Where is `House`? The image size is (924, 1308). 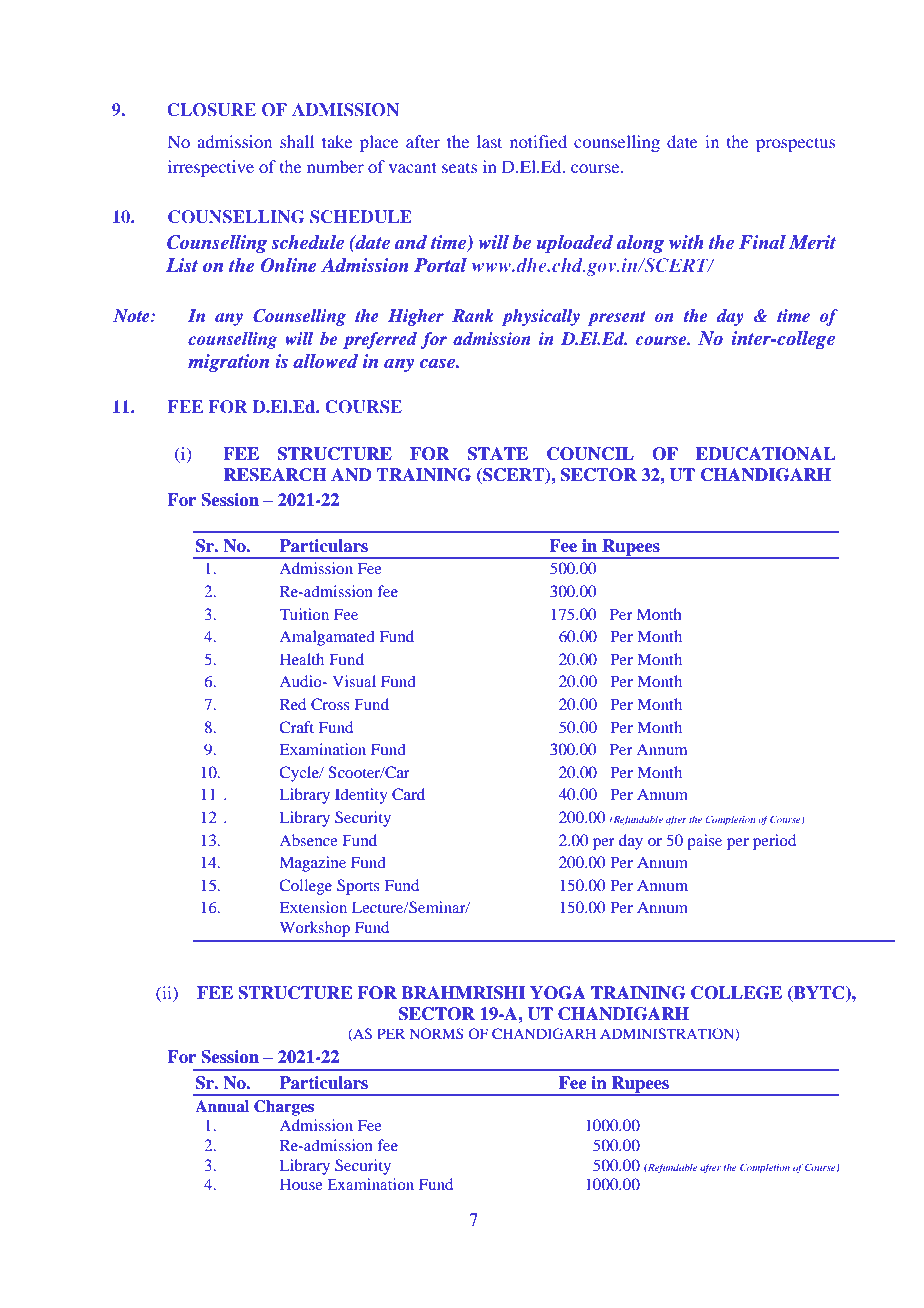 House is located at coordinates (301, 1184).
